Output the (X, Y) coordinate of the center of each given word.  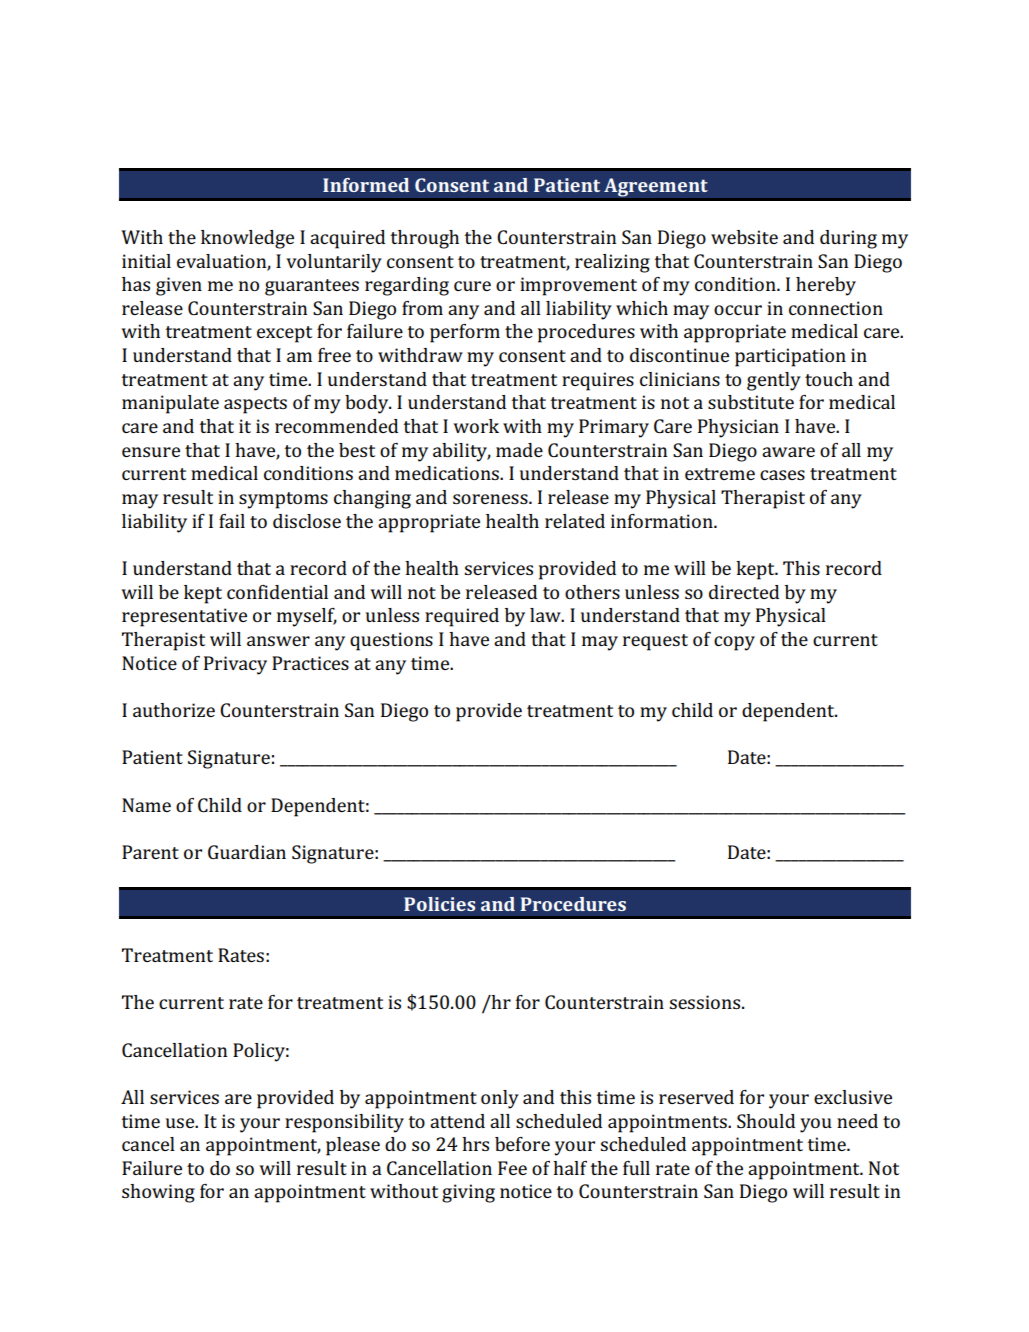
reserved (696, 1097)
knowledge (247, 239)
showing (158, 1193)
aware (788, 452)
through (424, 239)
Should (766, 1121)
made (519, 450)
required (462, 617)
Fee (512, 1168)
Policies (439, 904)
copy (734, 643)
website (744, 237)
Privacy (235, 665)
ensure (151, 452)
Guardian (247, 852)
